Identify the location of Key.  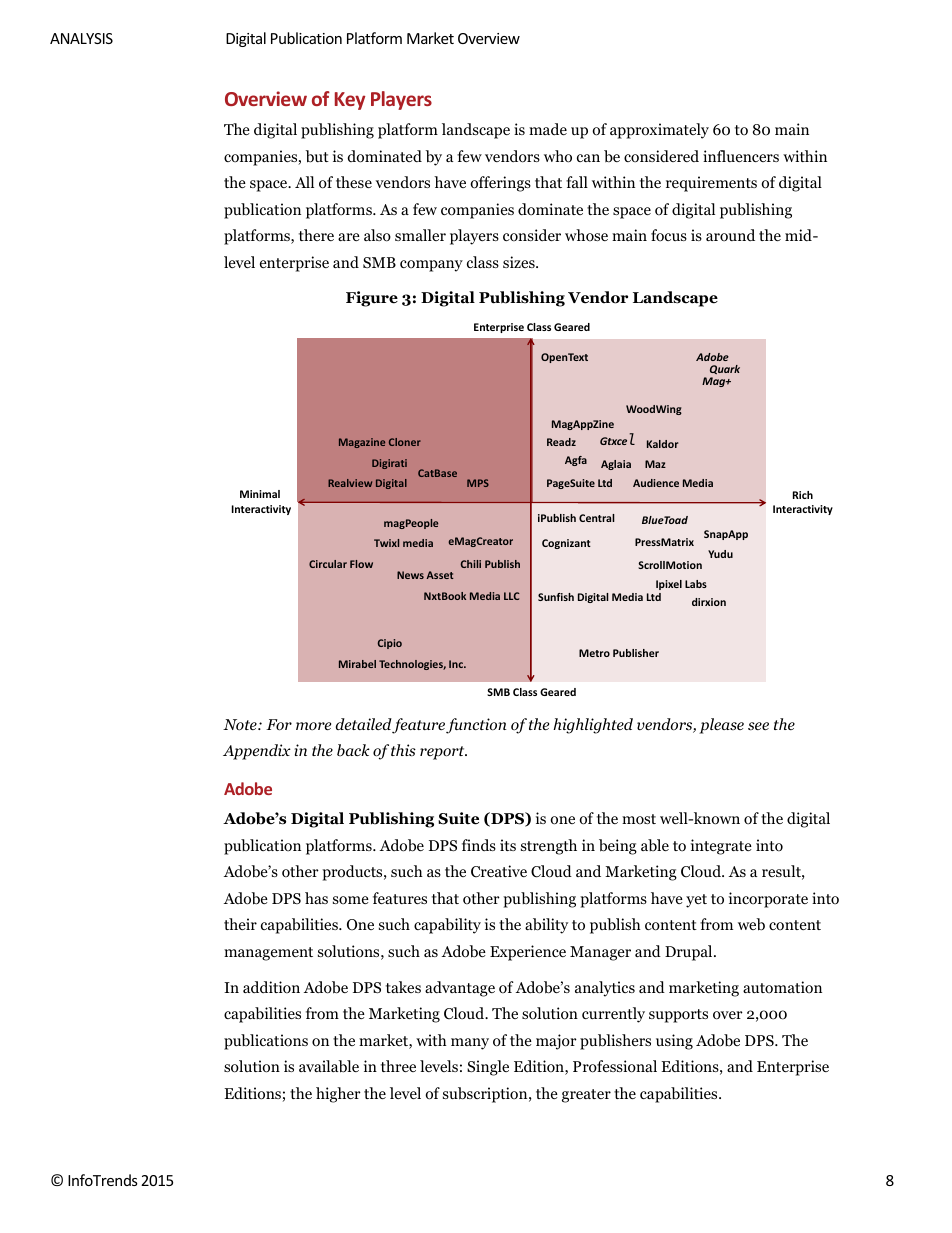
(350, 101).
